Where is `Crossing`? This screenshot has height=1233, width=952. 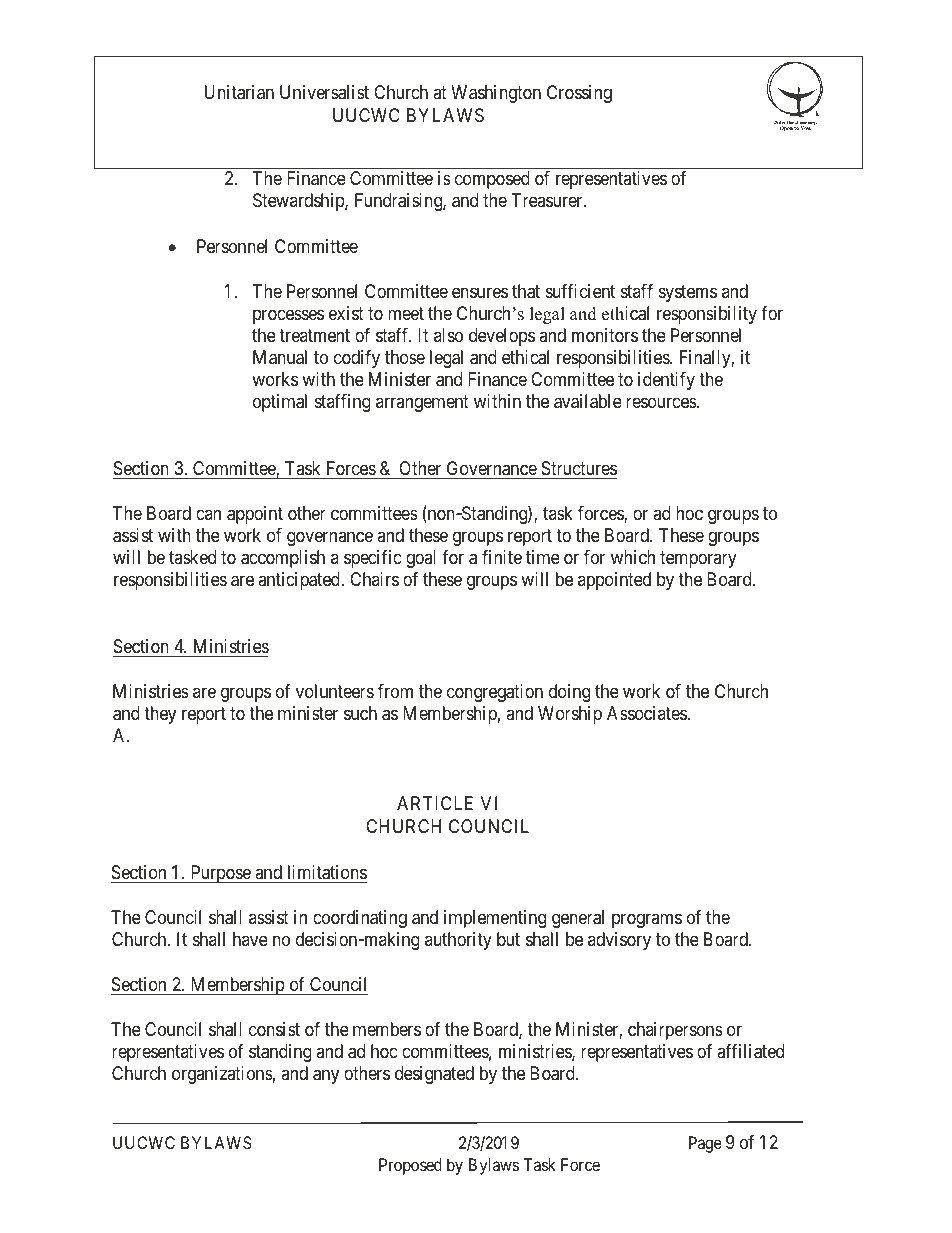 Crossing is located at coordinates (579, 94).
